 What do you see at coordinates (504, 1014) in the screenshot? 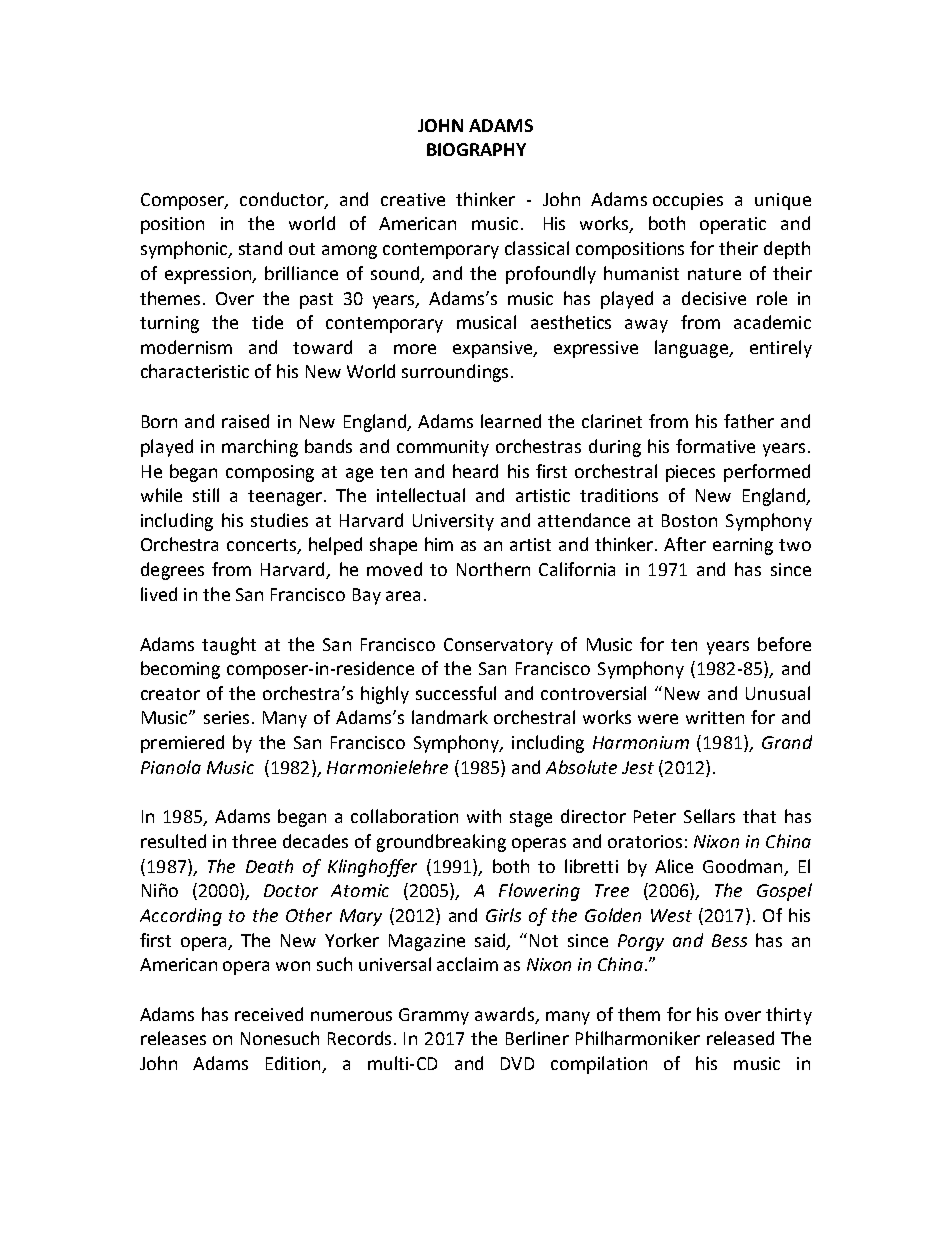
I see `awards` at bounding box center [504, 1014].
